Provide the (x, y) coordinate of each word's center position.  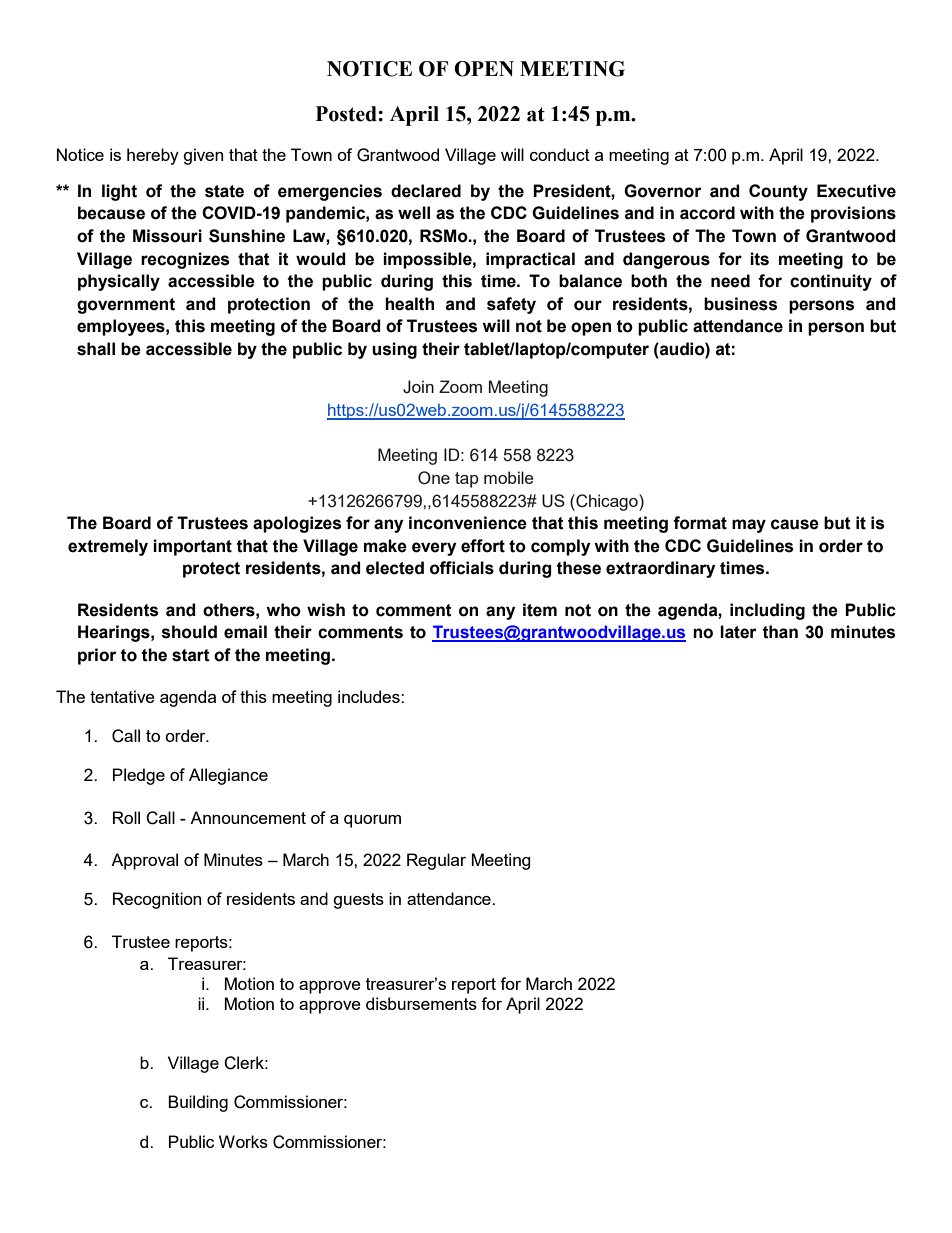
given (203, 156)
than (780, 632)
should (189, 632)
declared (426, 191)
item (540, 610)
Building (198, 1103)
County (778, 192)
